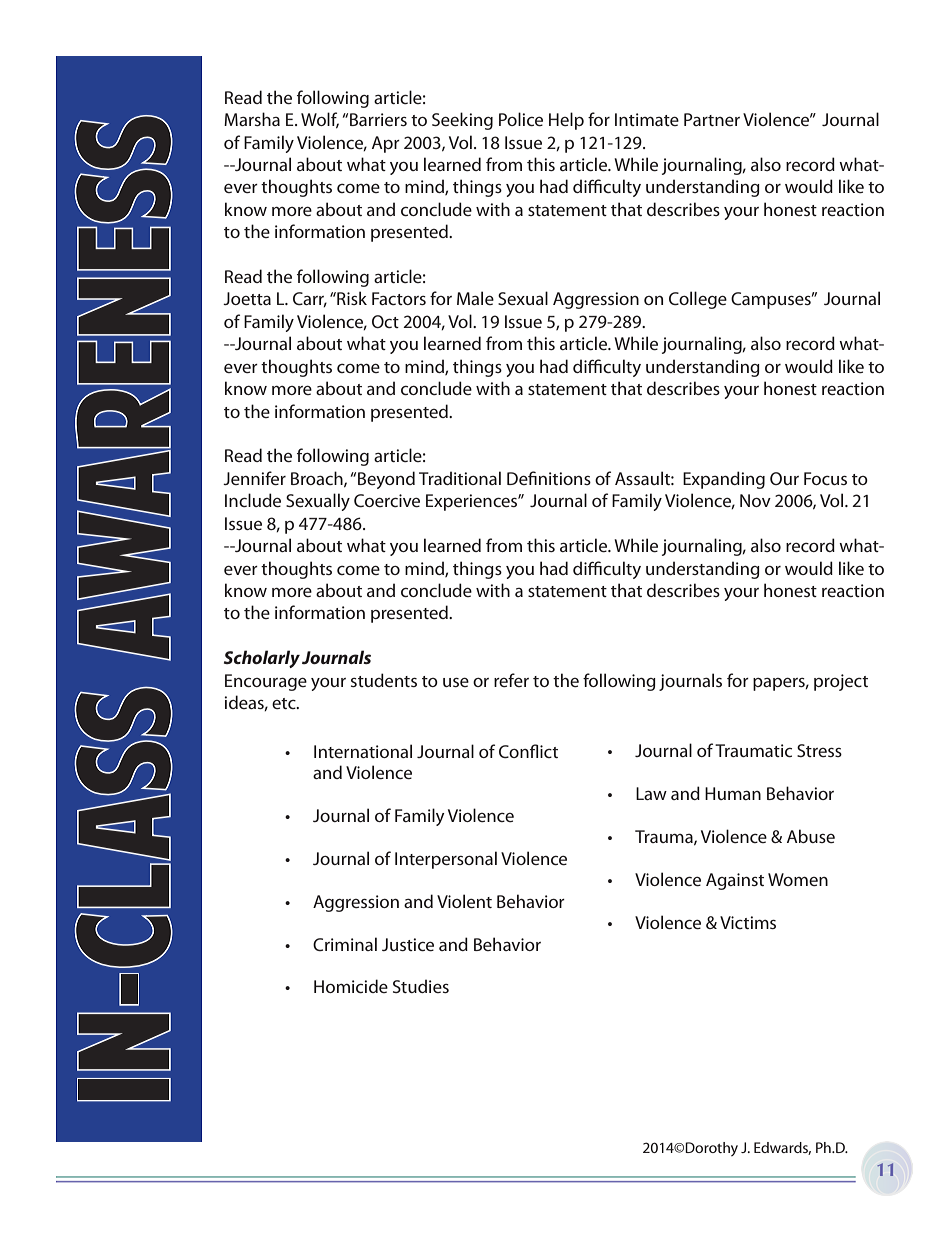  Describe the element at coordinates (566, 121) in the page. I see `Help` at that location.
